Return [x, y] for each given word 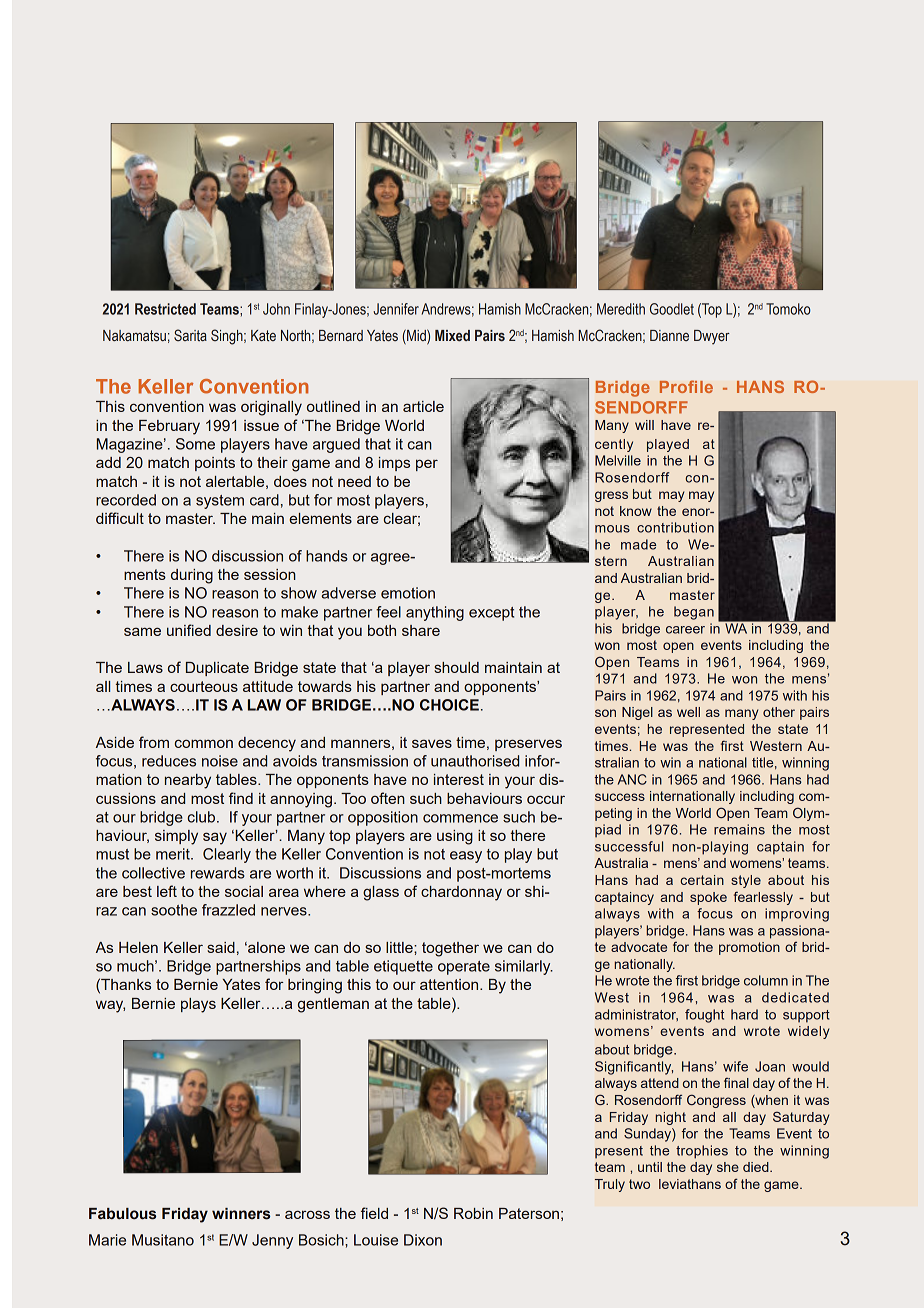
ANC [632, 779]
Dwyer [712, 337]
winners [241, 1214]
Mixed [452, 335]
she [728, 1167]
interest [459, 779]
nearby [188, 781]
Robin [473, 1213]
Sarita [190, 335]
